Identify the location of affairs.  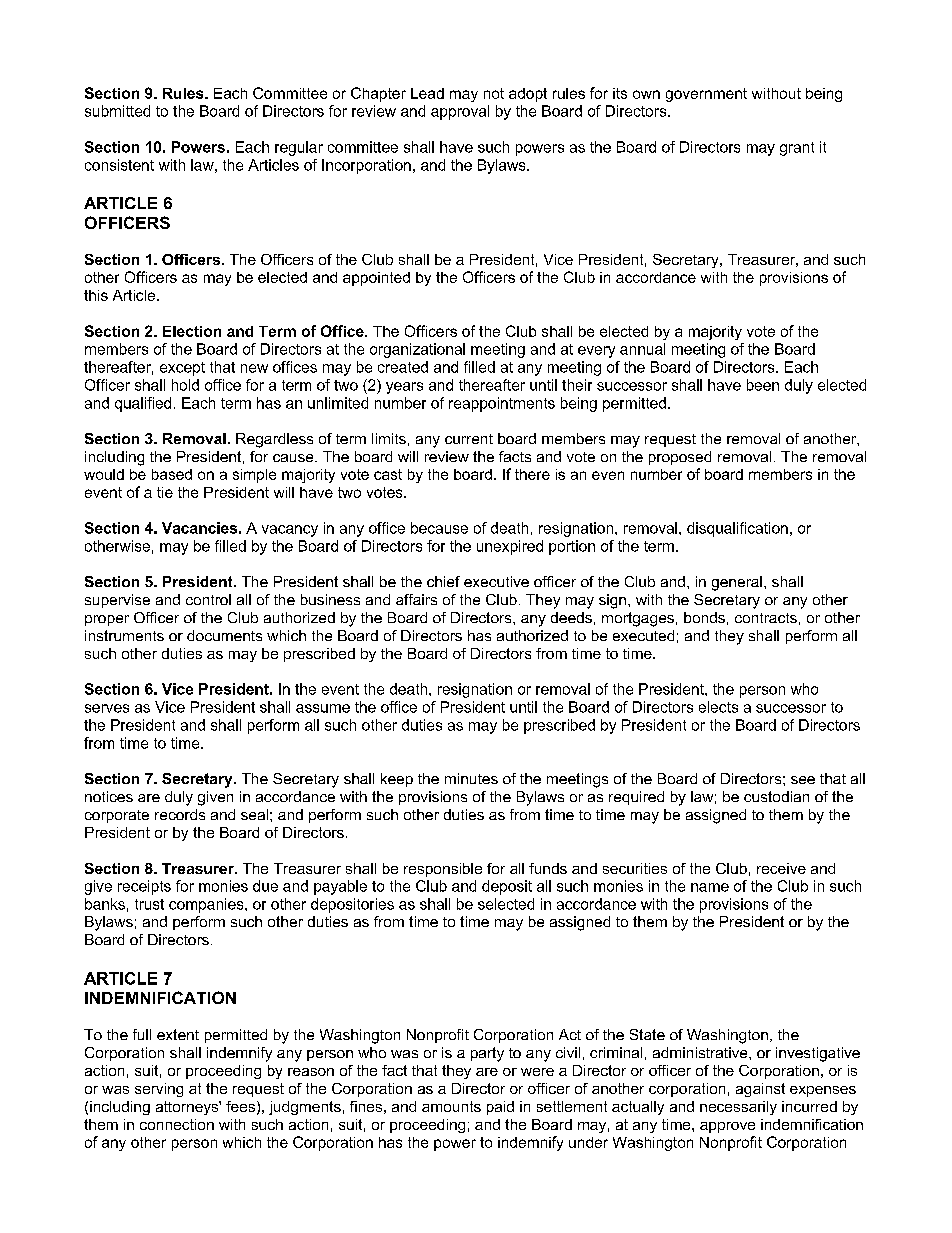
(416, 599).
